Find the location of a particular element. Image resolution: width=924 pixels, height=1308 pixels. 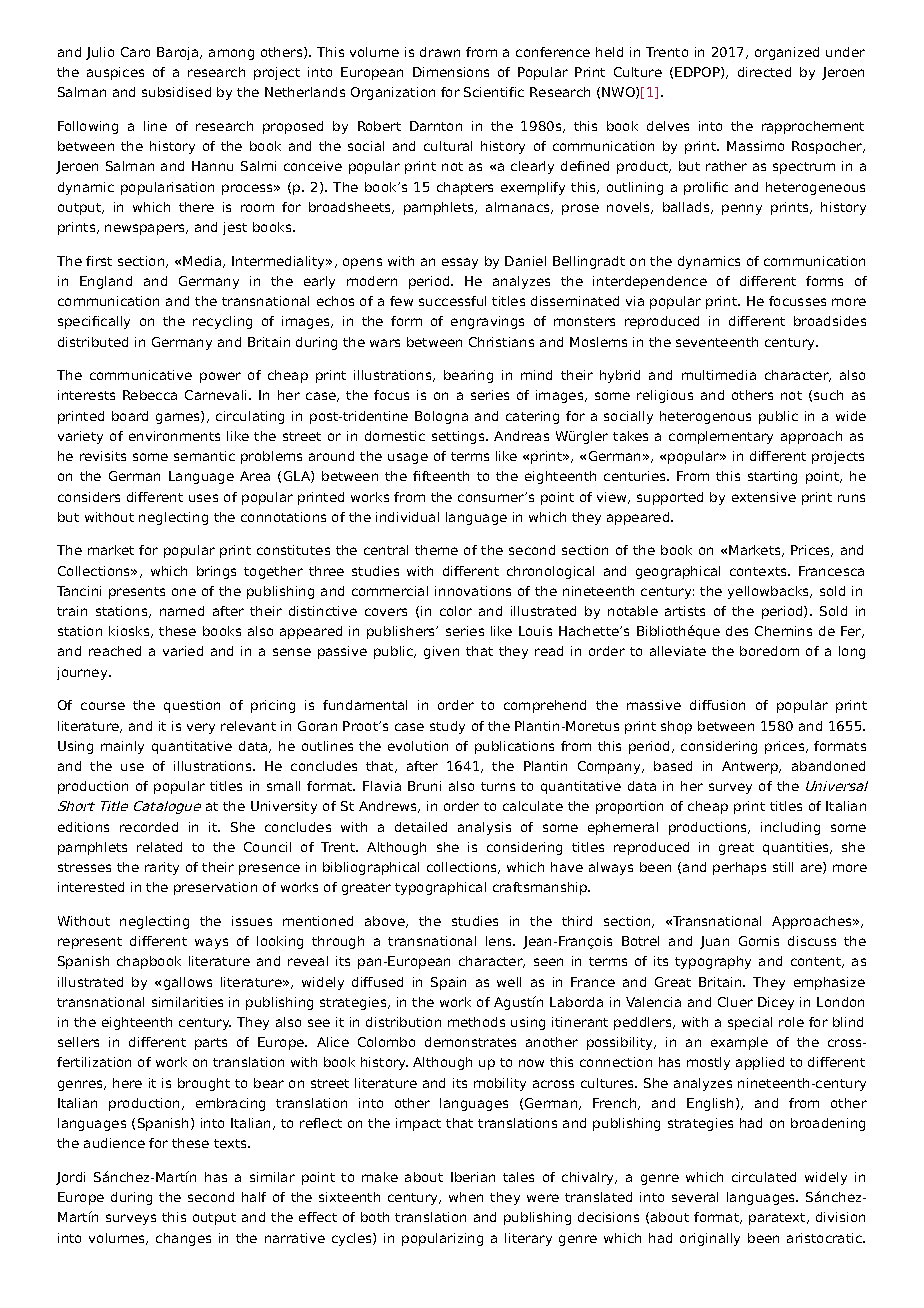

settings is located at coordinates (458, 437).
